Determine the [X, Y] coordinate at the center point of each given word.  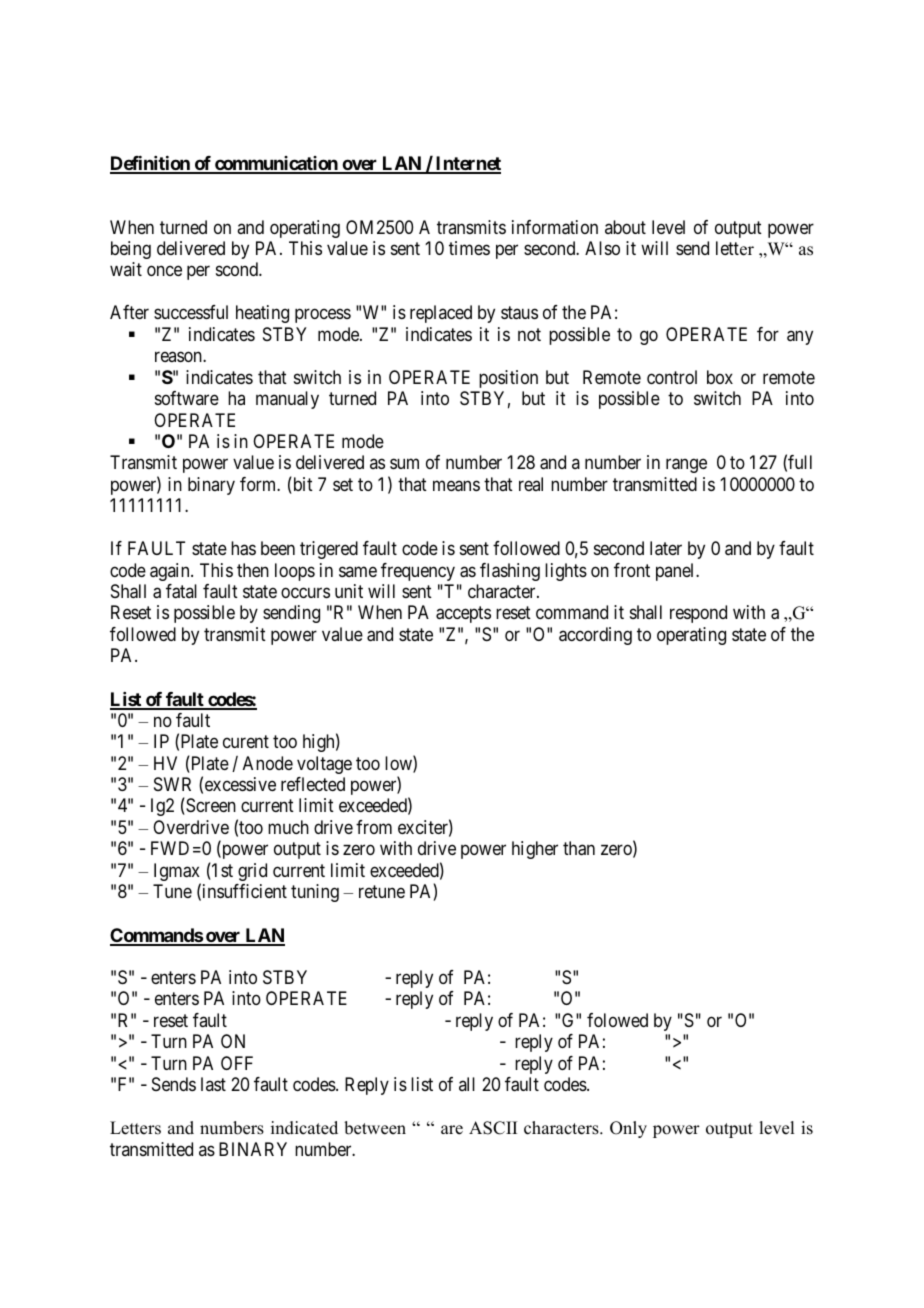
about [625, 227]
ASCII [493, 1128]
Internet [467, 164]
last [213, 1084]
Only [628, 1129]
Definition [151, 164]
